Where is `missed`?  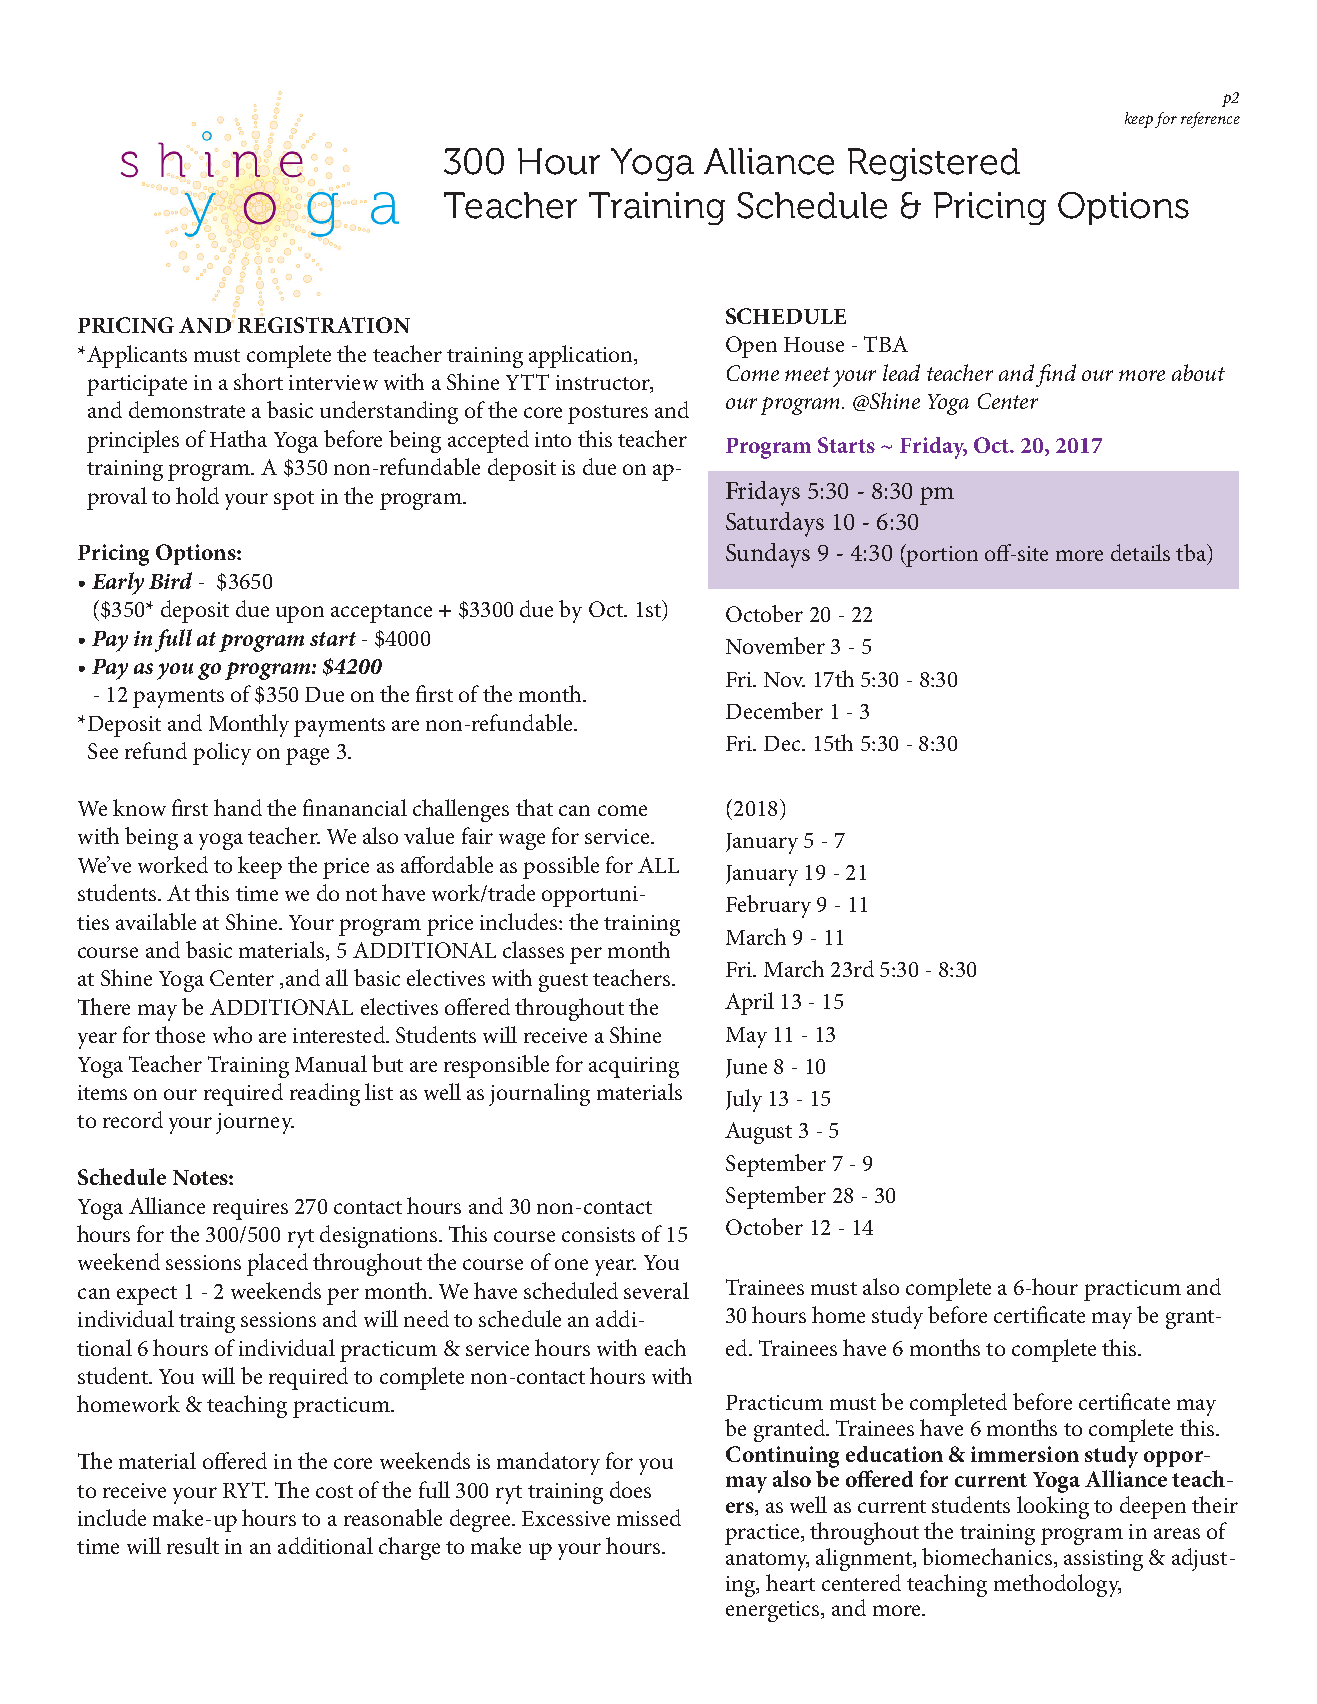 missed is located at coordinates (649, 1517).
